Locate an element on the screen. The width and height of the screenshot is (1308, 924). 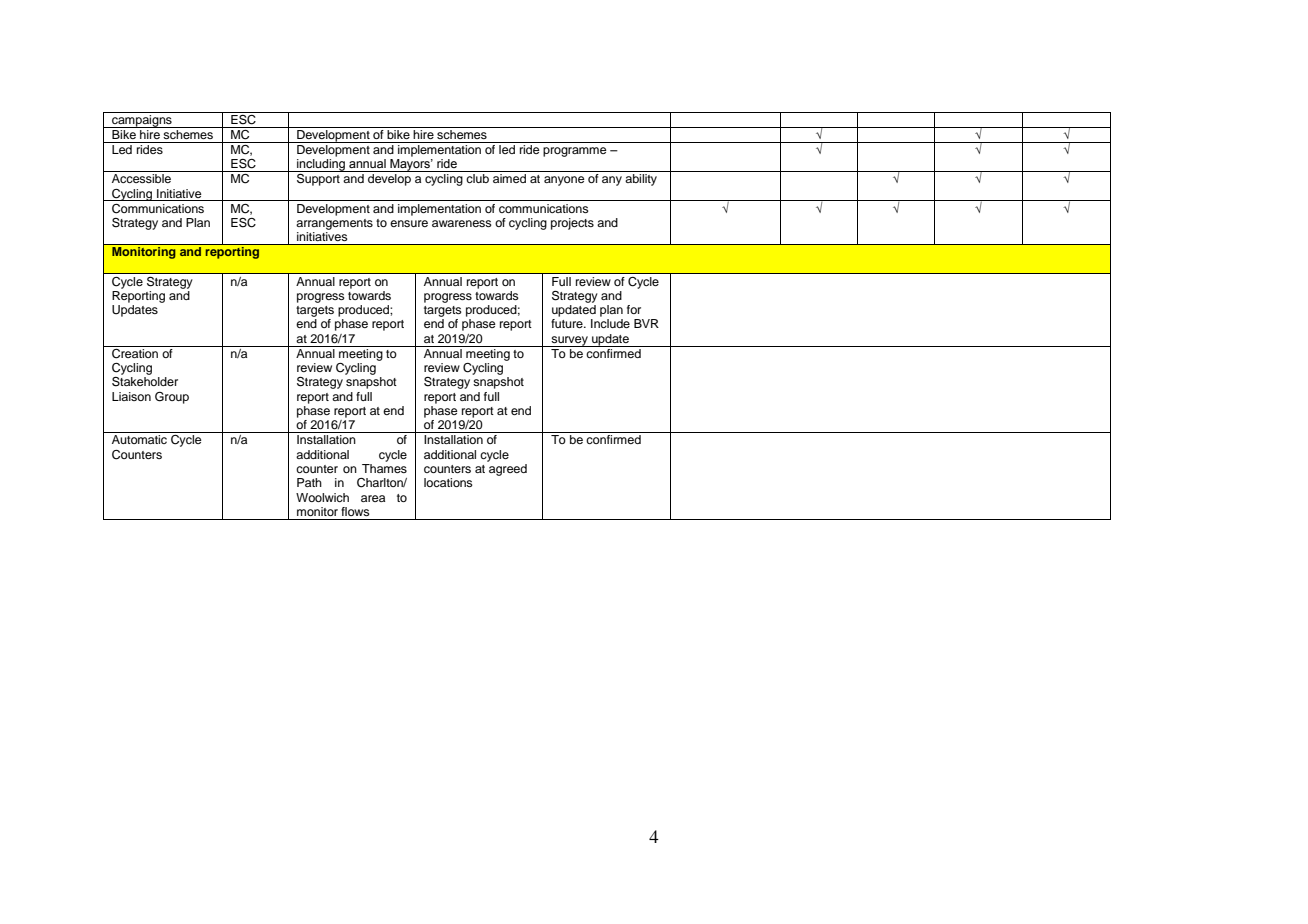
projects is located at coordinates (572, 224).
